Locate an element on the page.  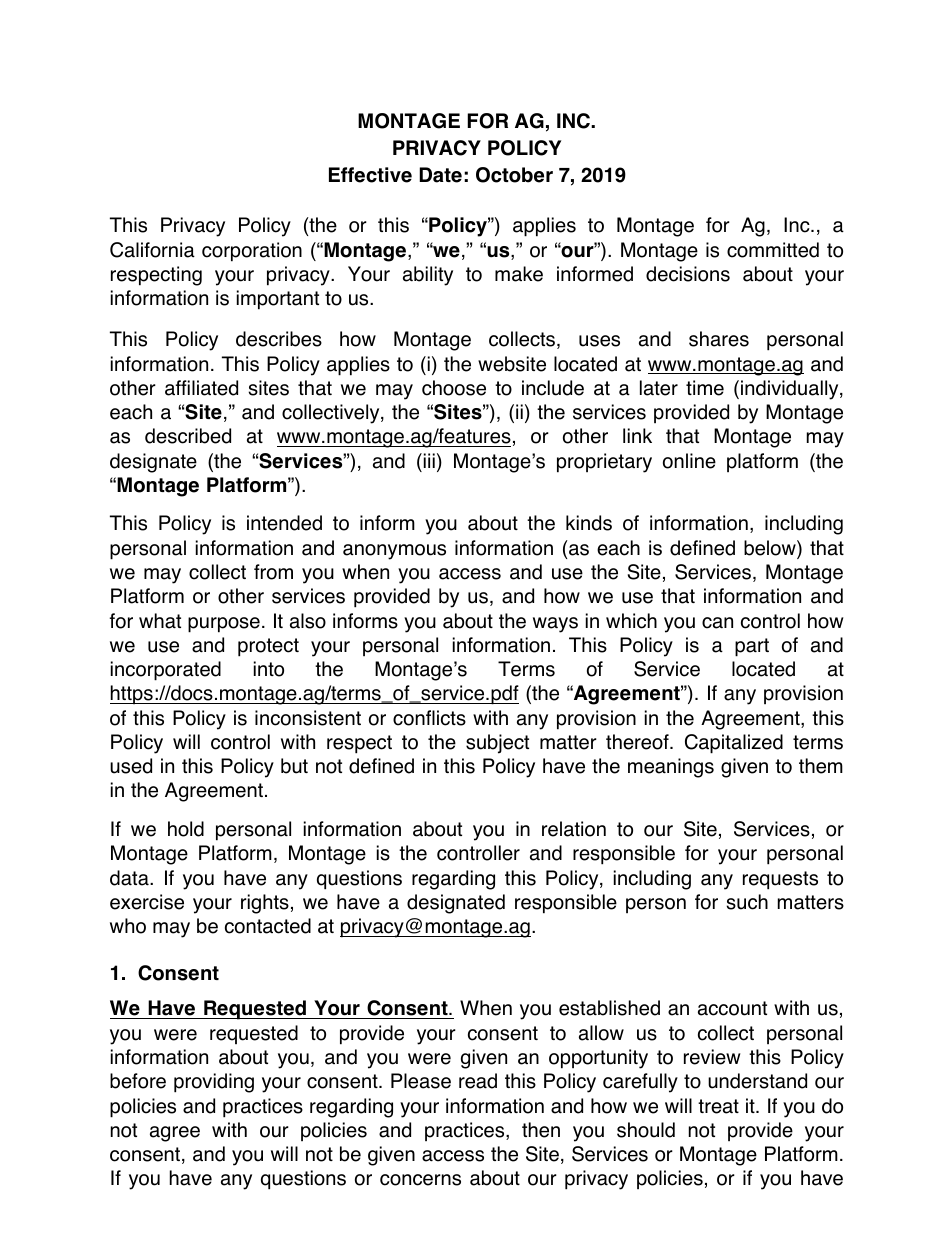
corporation is located at coordinates (252, 252).
